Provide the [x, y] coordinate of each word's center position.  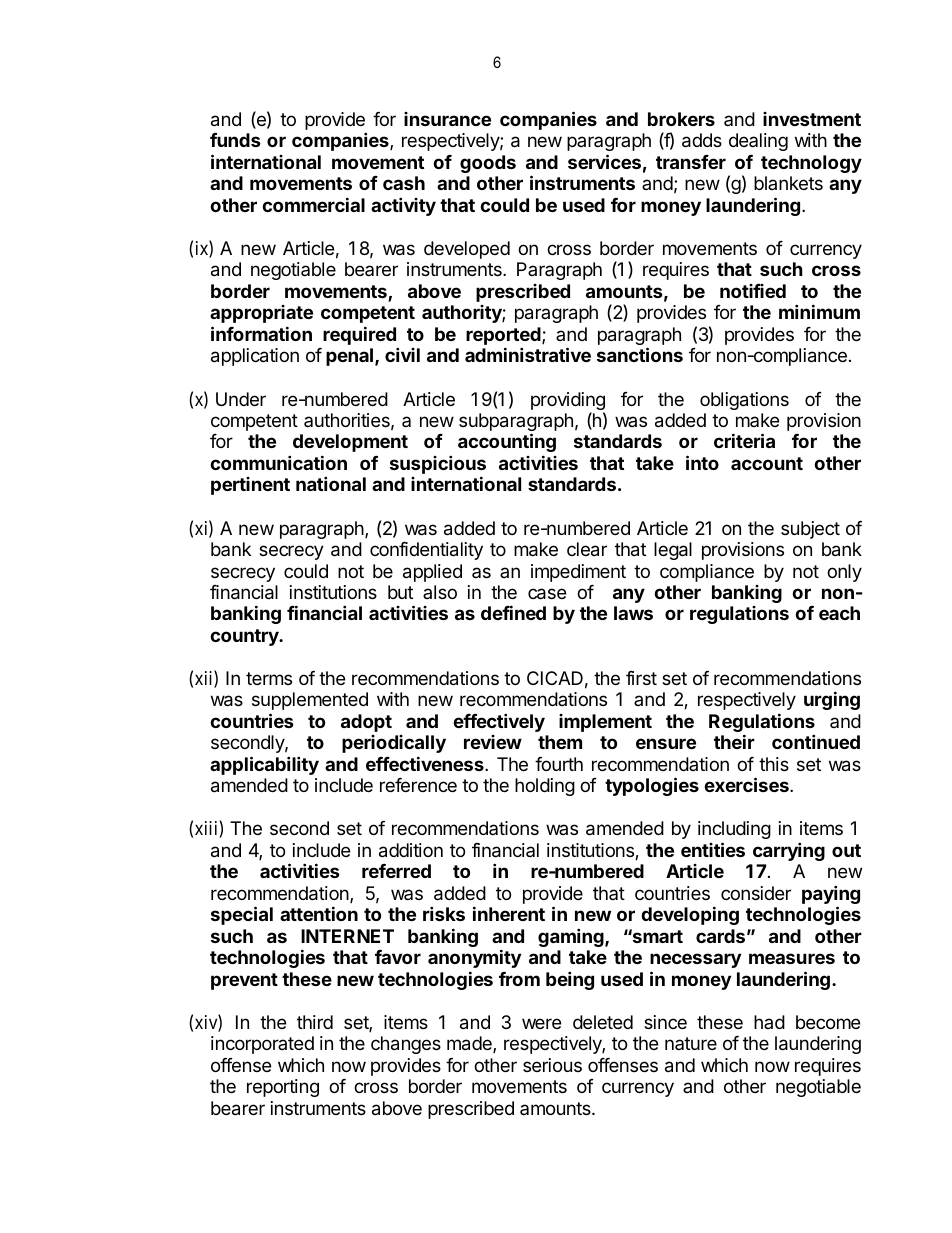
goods [488, 164]
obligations [744, 401]
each [839, 613]
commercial [313, 204]
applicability [264, 765]
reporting [283, 1088]
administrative [528, 354]
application [255, 357]
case [547, 594]
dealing [758, 142]
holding [545, 787]
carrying [789, 851]
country [245, 637]
